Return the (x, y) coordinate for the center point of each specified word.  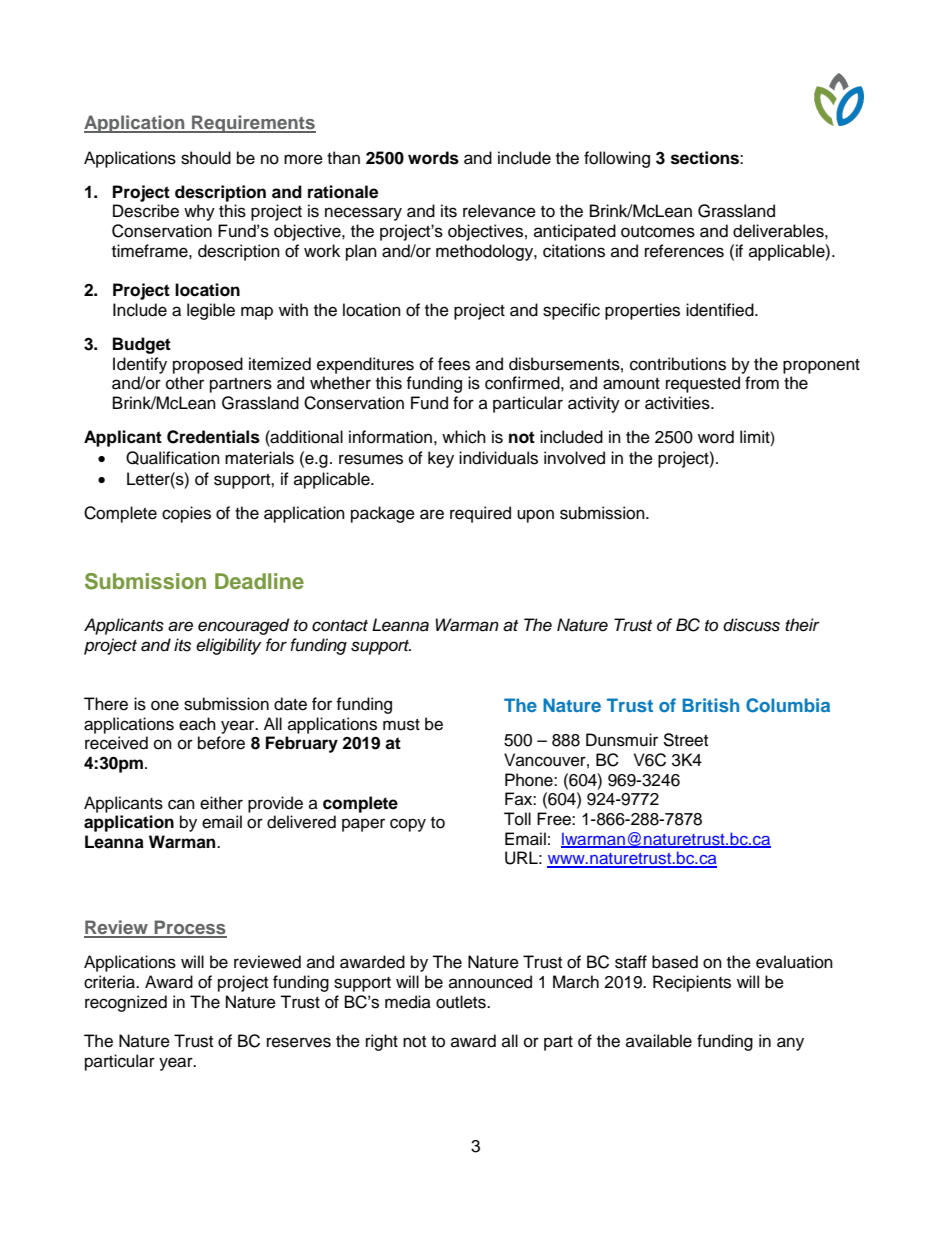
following (617, 159)
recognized (126, 1003)
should (206, 158)
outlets (462, 1002)
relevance (499, 211)
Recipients (692, 983)
